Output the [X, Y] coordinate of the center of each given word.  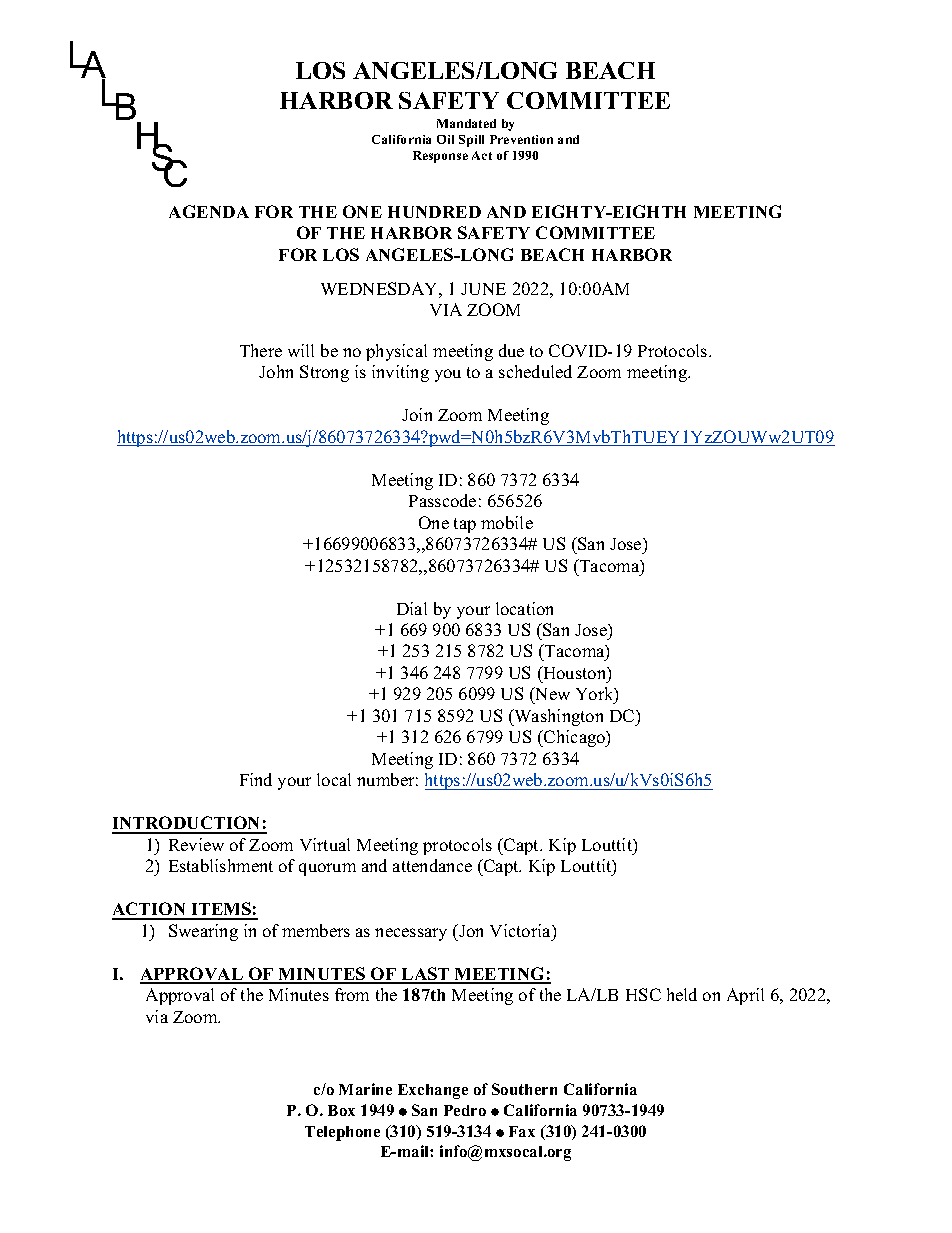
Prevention [521, 139]
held [682, 994]
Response [440, 157]
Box [341, 1110]
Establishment [221, 865]
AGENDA [209, 211]
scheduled [535, 371]
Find [256, 779]
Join [417, 414]
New [551, 695]
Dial [412, 608]
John [276, 371]
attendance [432, 865]
